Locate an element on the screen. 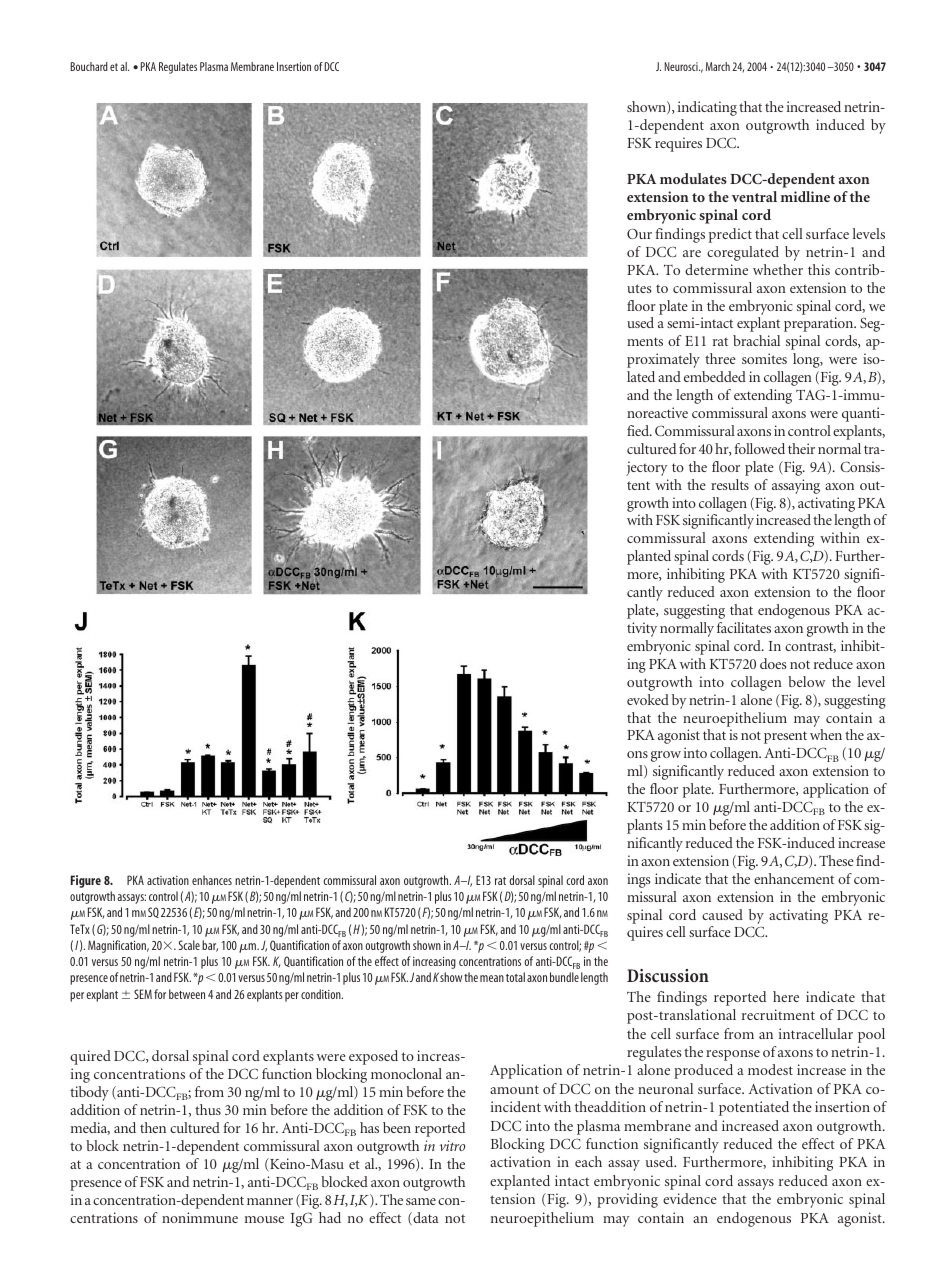 The image size is (952, 1275). does is located at coordinates (773, 663).
